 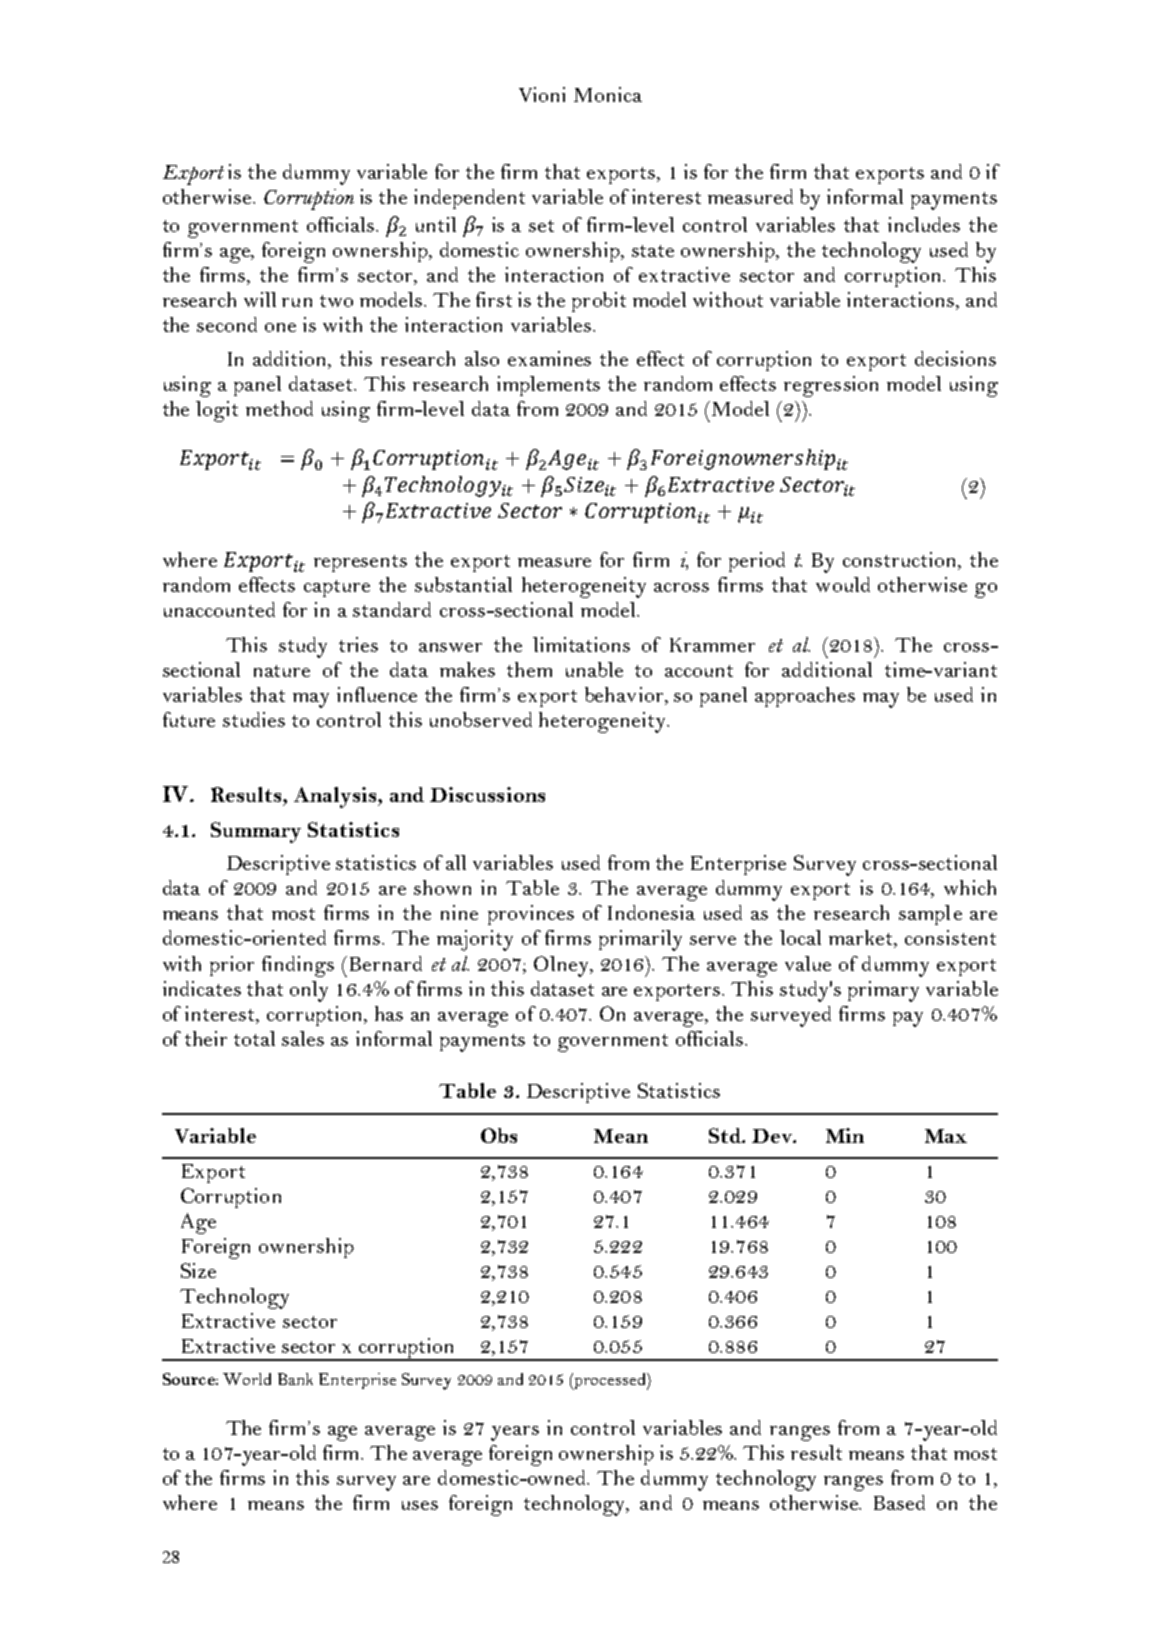 What do you see at coordinates (924, 224) in the page?
I see `includes` at bounding box center [924, 224].
